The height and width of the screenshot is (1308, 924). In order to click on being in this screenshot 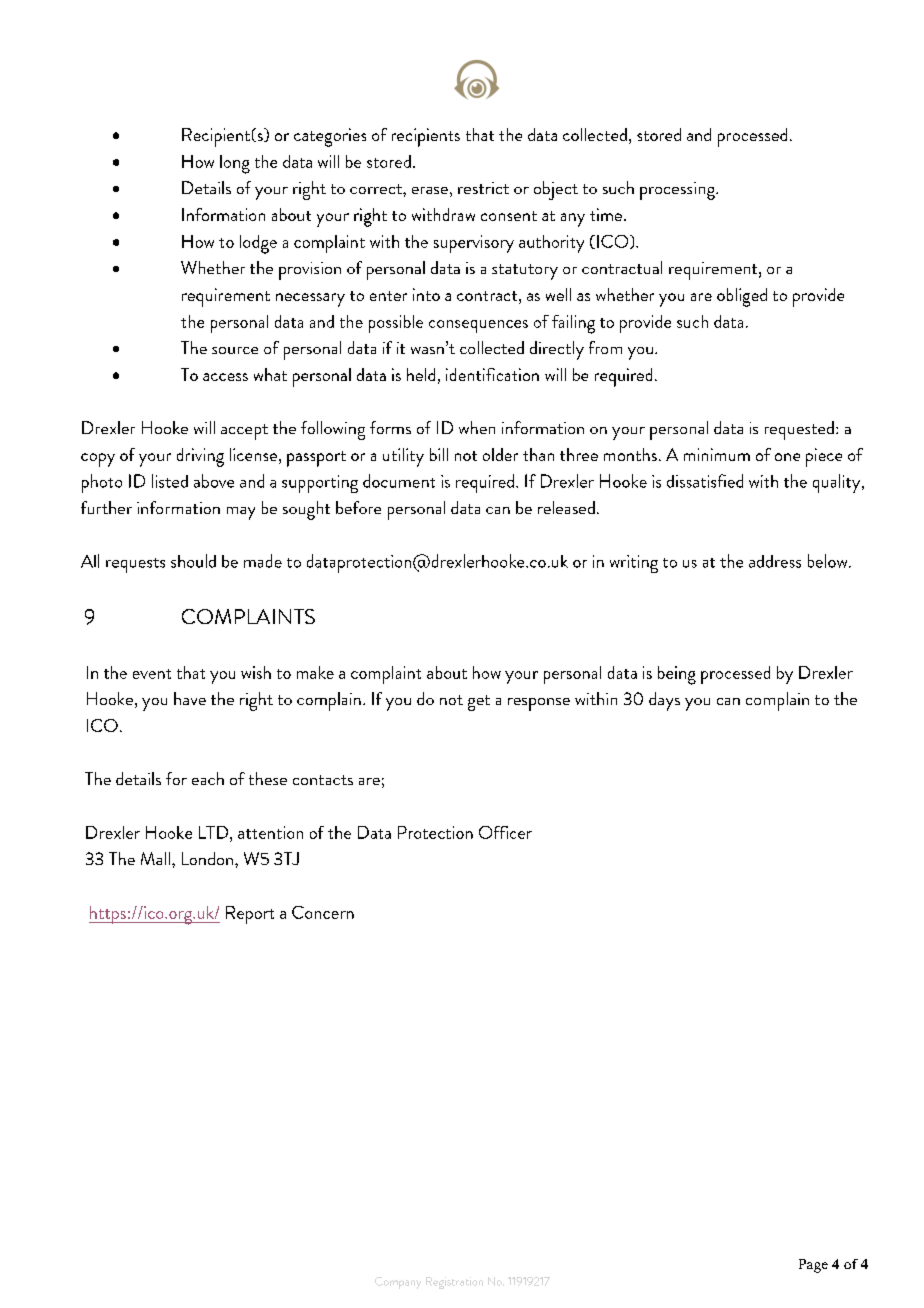, I will do `click(677, 675)`.
